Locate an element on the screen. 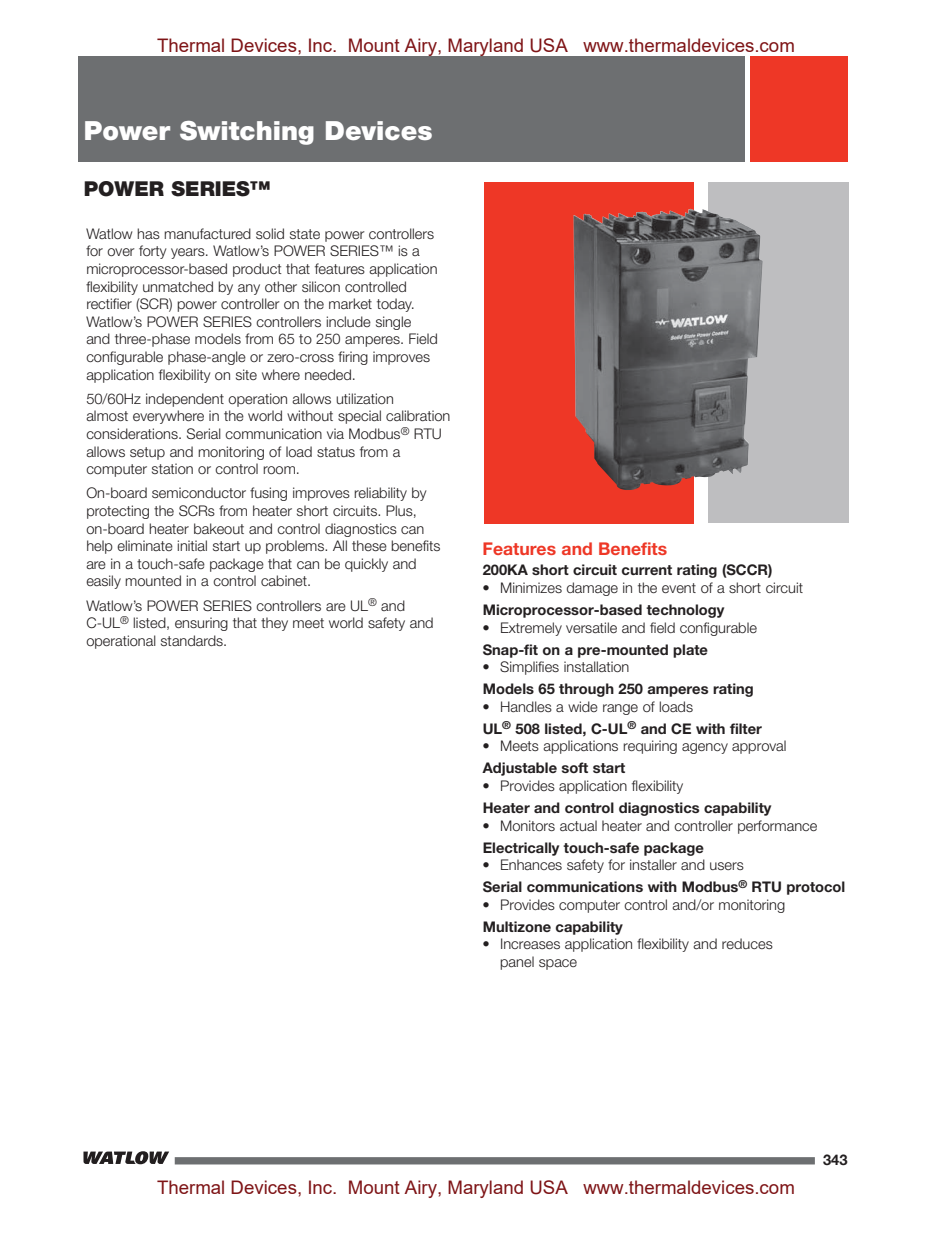 The image size is (952, 1233). event is located at coordinates (679, 588).
